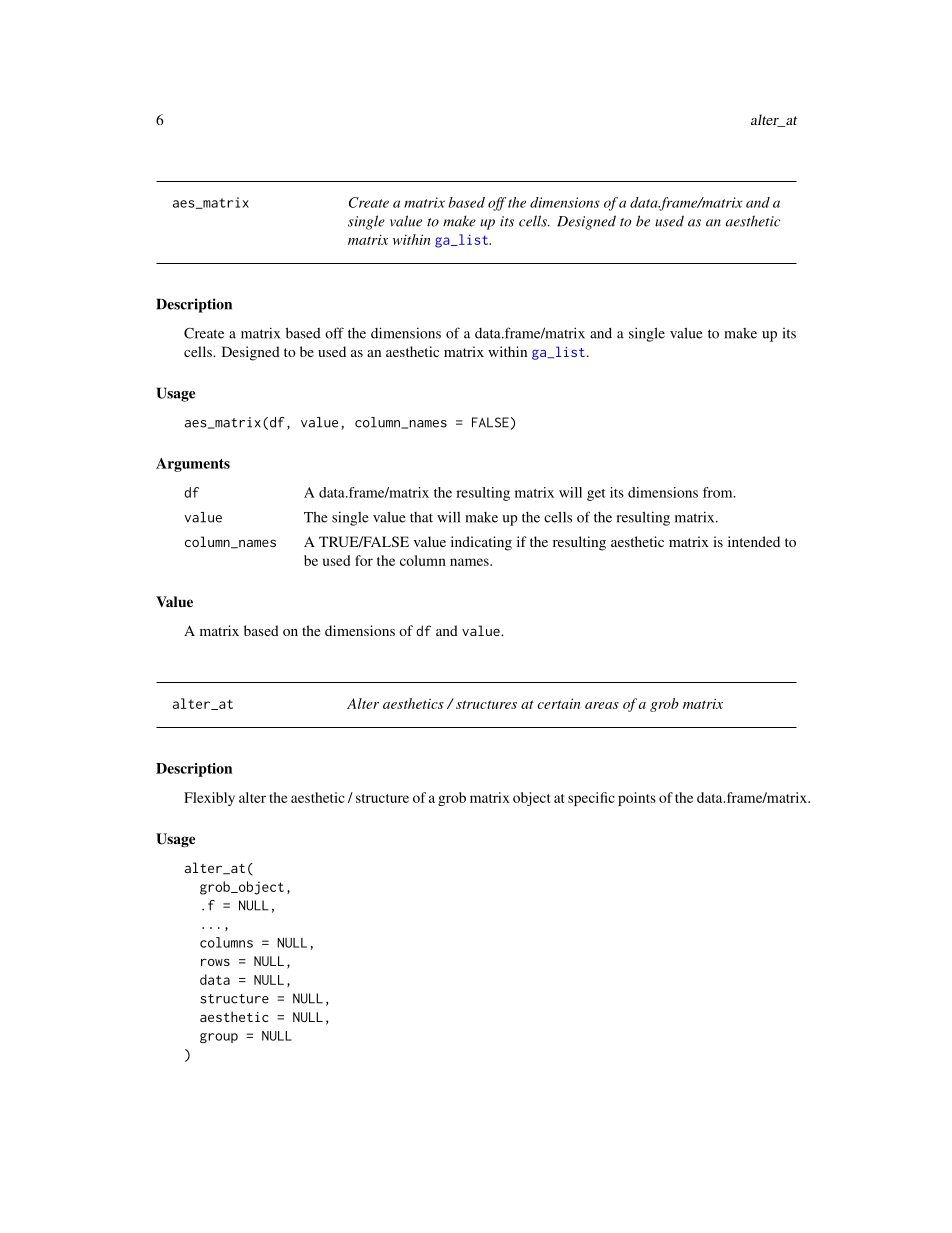 The width and height of the document is (952, 1233). I want to click on Arguments, so click(193, 465).
